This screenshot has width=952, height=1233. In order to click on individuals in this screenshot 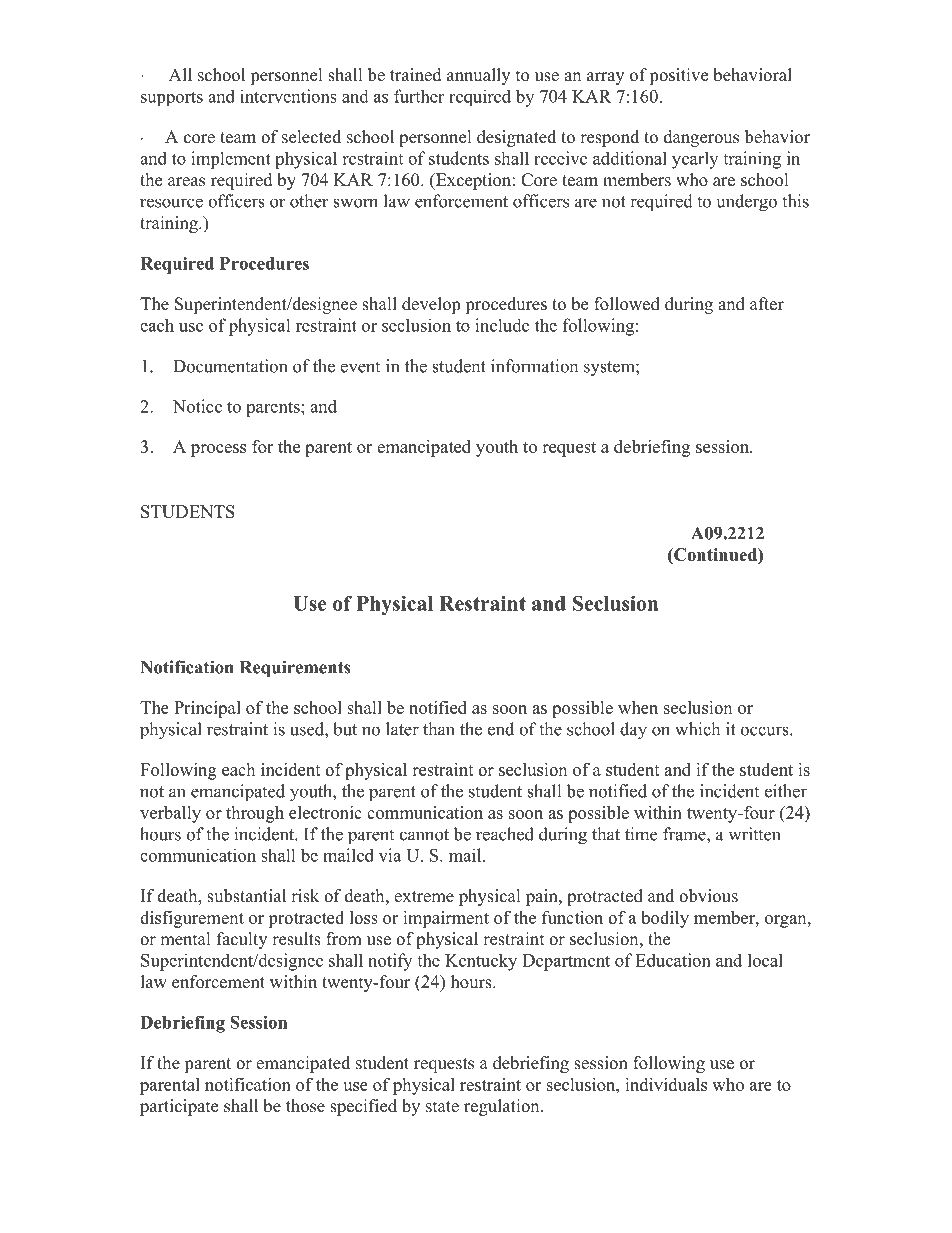, I will do `click(666, 1084)`.
